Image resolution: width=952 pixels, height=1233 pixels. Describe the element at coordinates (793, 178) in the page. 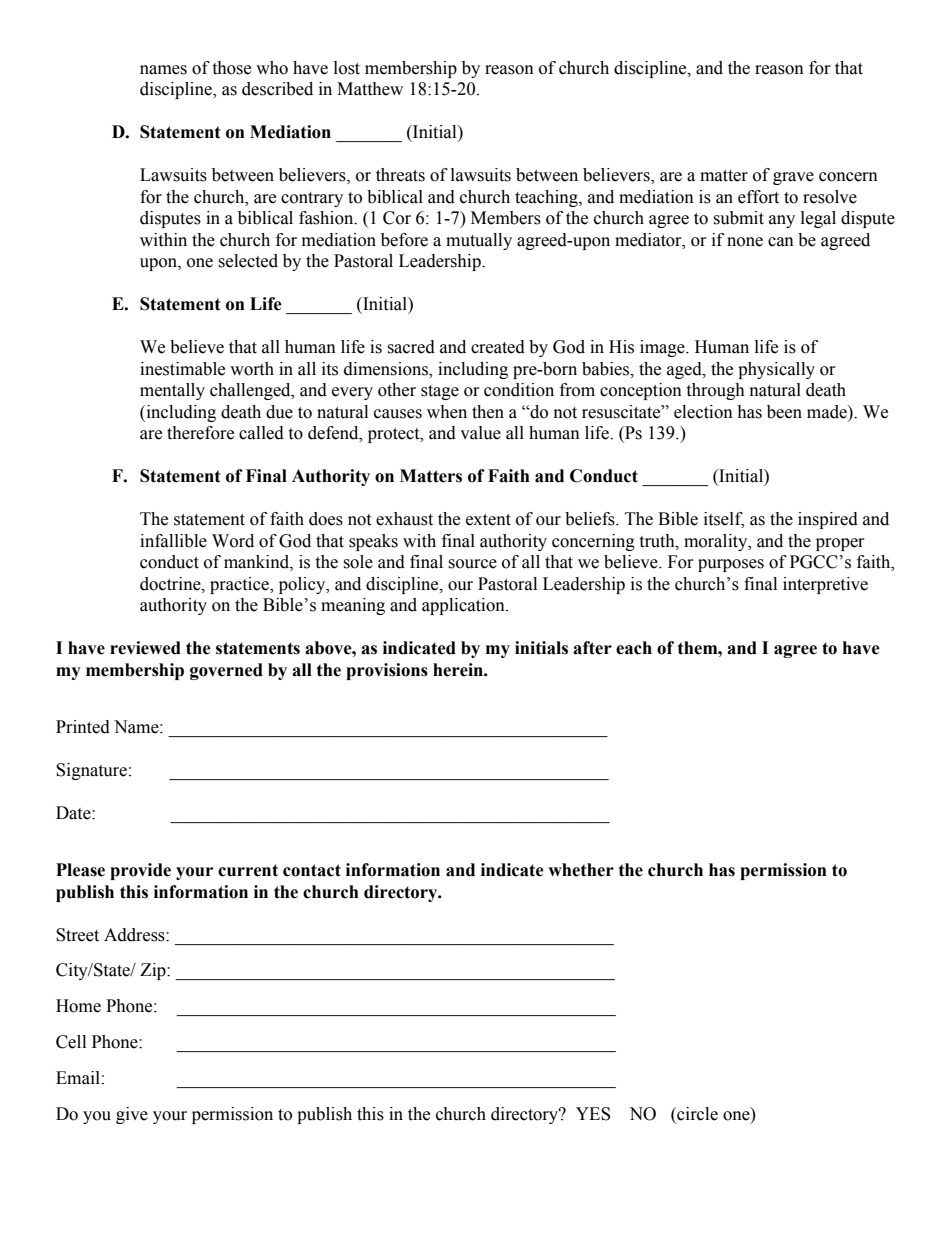

I see `grave` at that location.
